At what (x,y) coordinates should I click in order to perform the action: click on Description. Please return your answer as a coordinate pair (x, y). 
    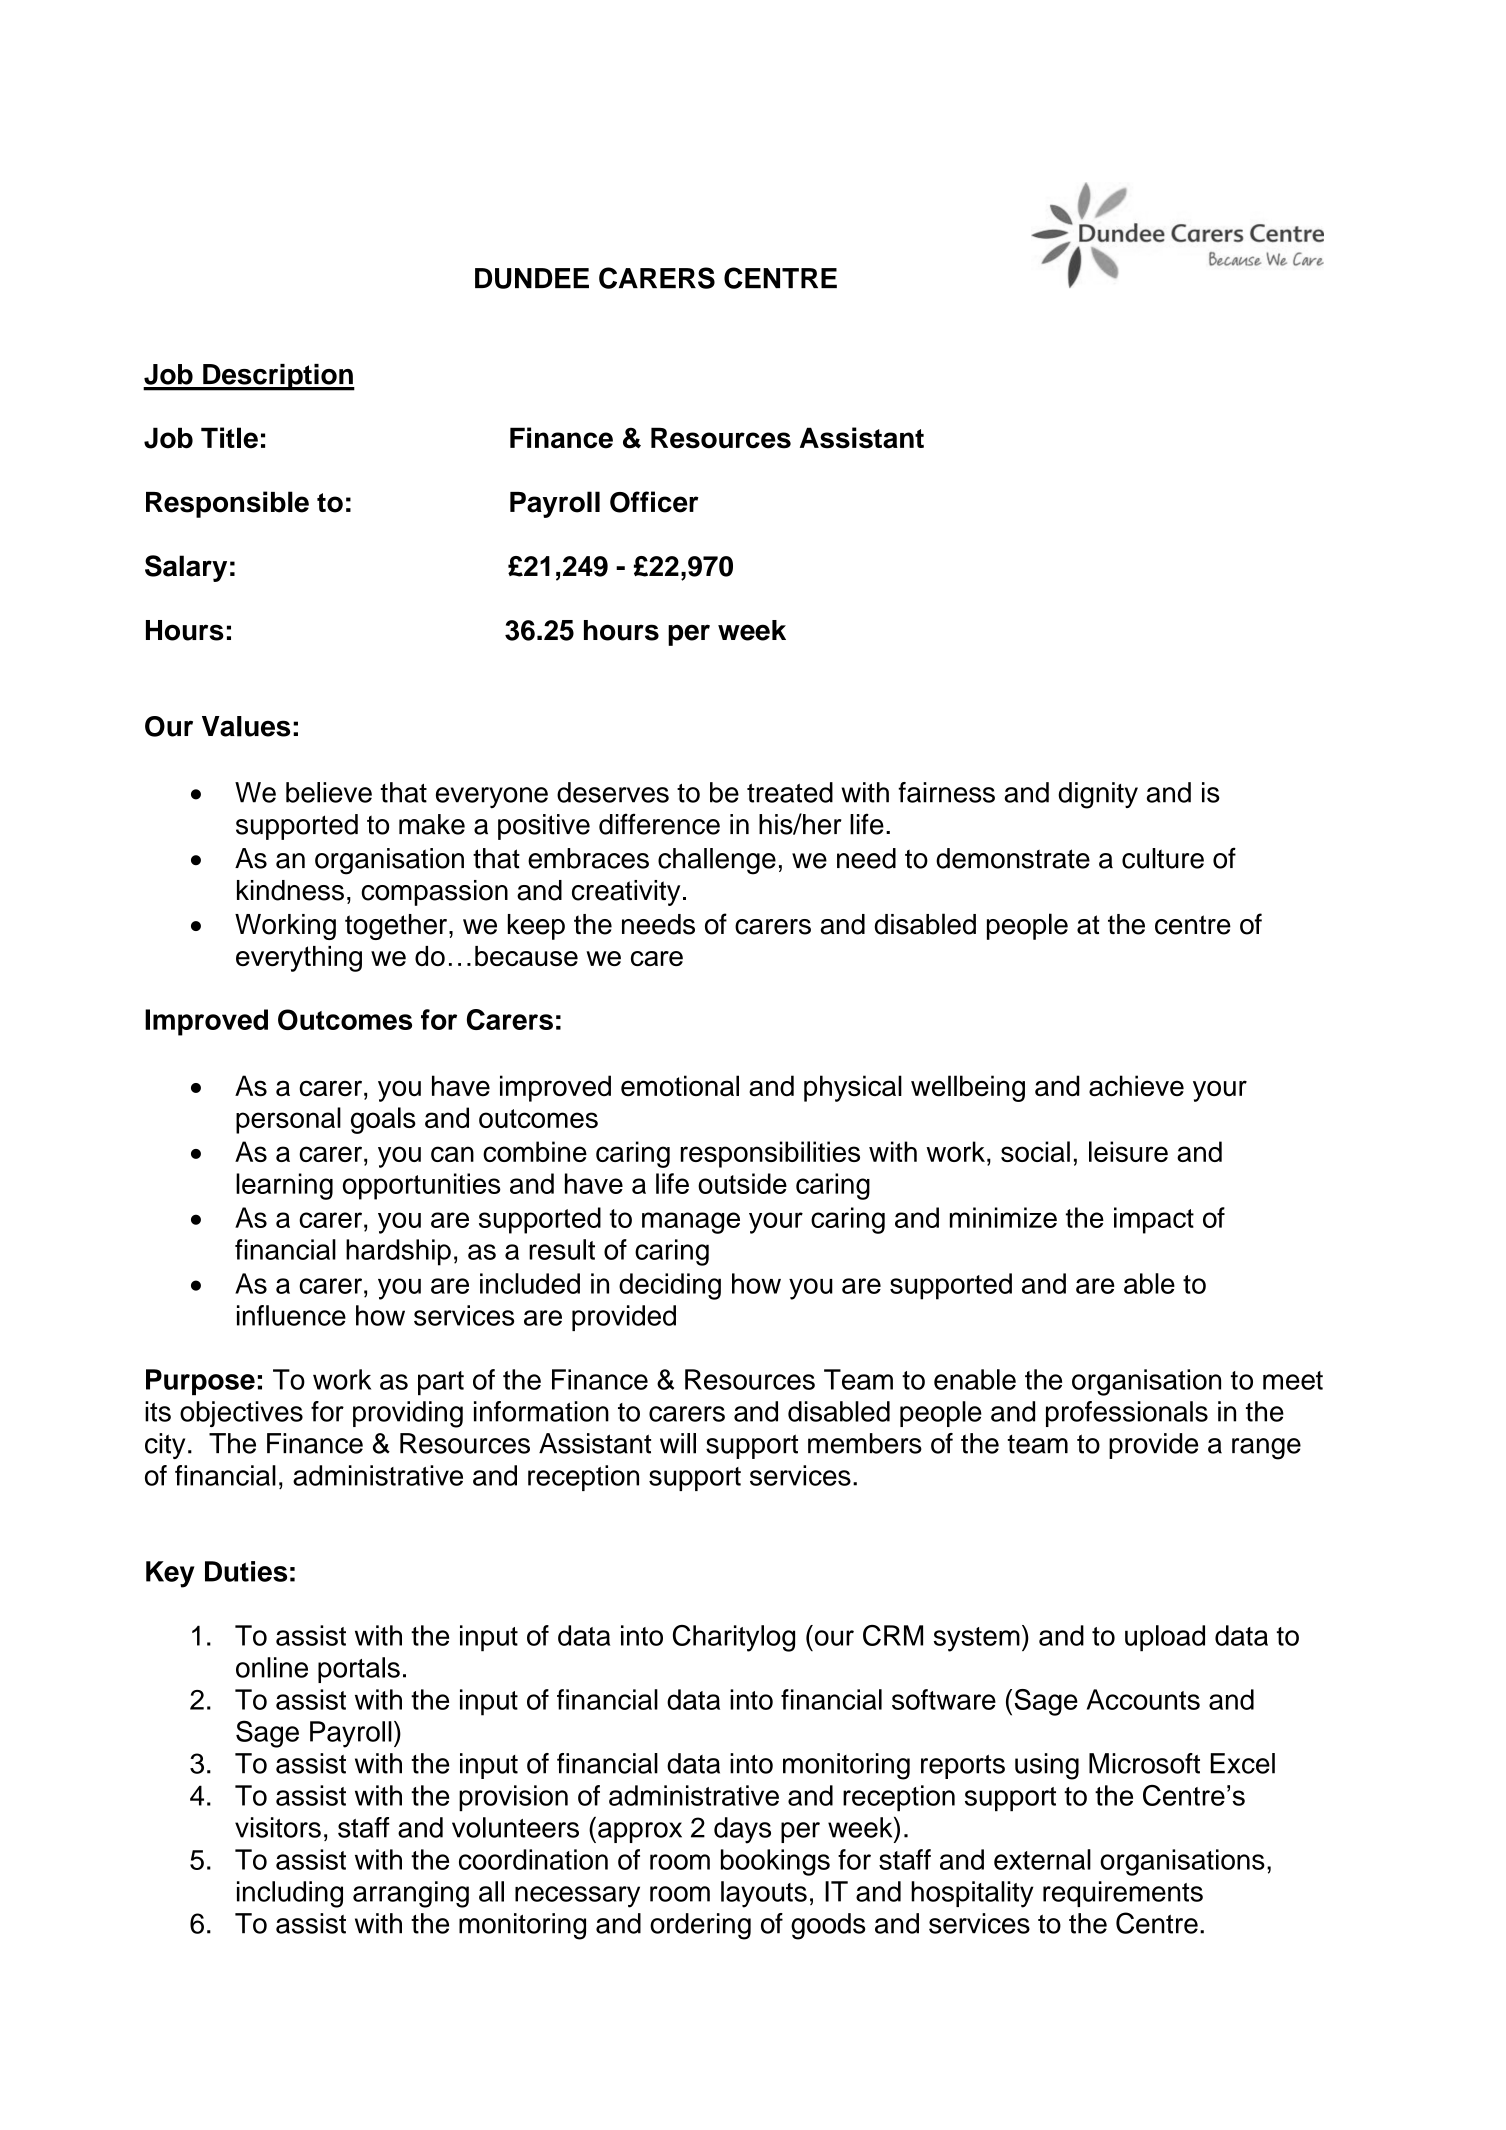
    Looking at the image, I should click on (278, 377).
